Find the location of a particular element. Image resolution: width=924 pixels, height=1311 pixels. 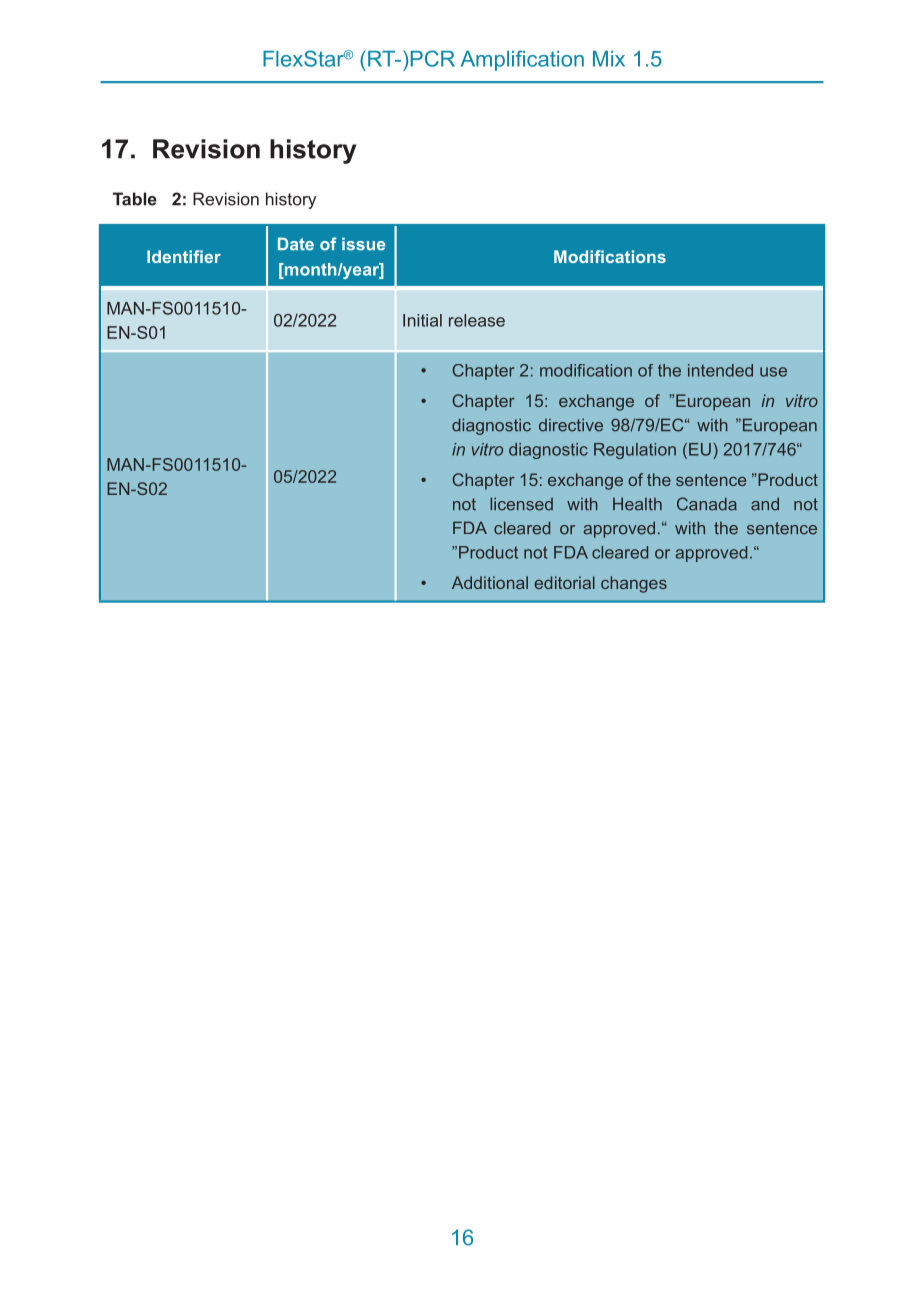

Mix is located at coordinates (609, 59).
